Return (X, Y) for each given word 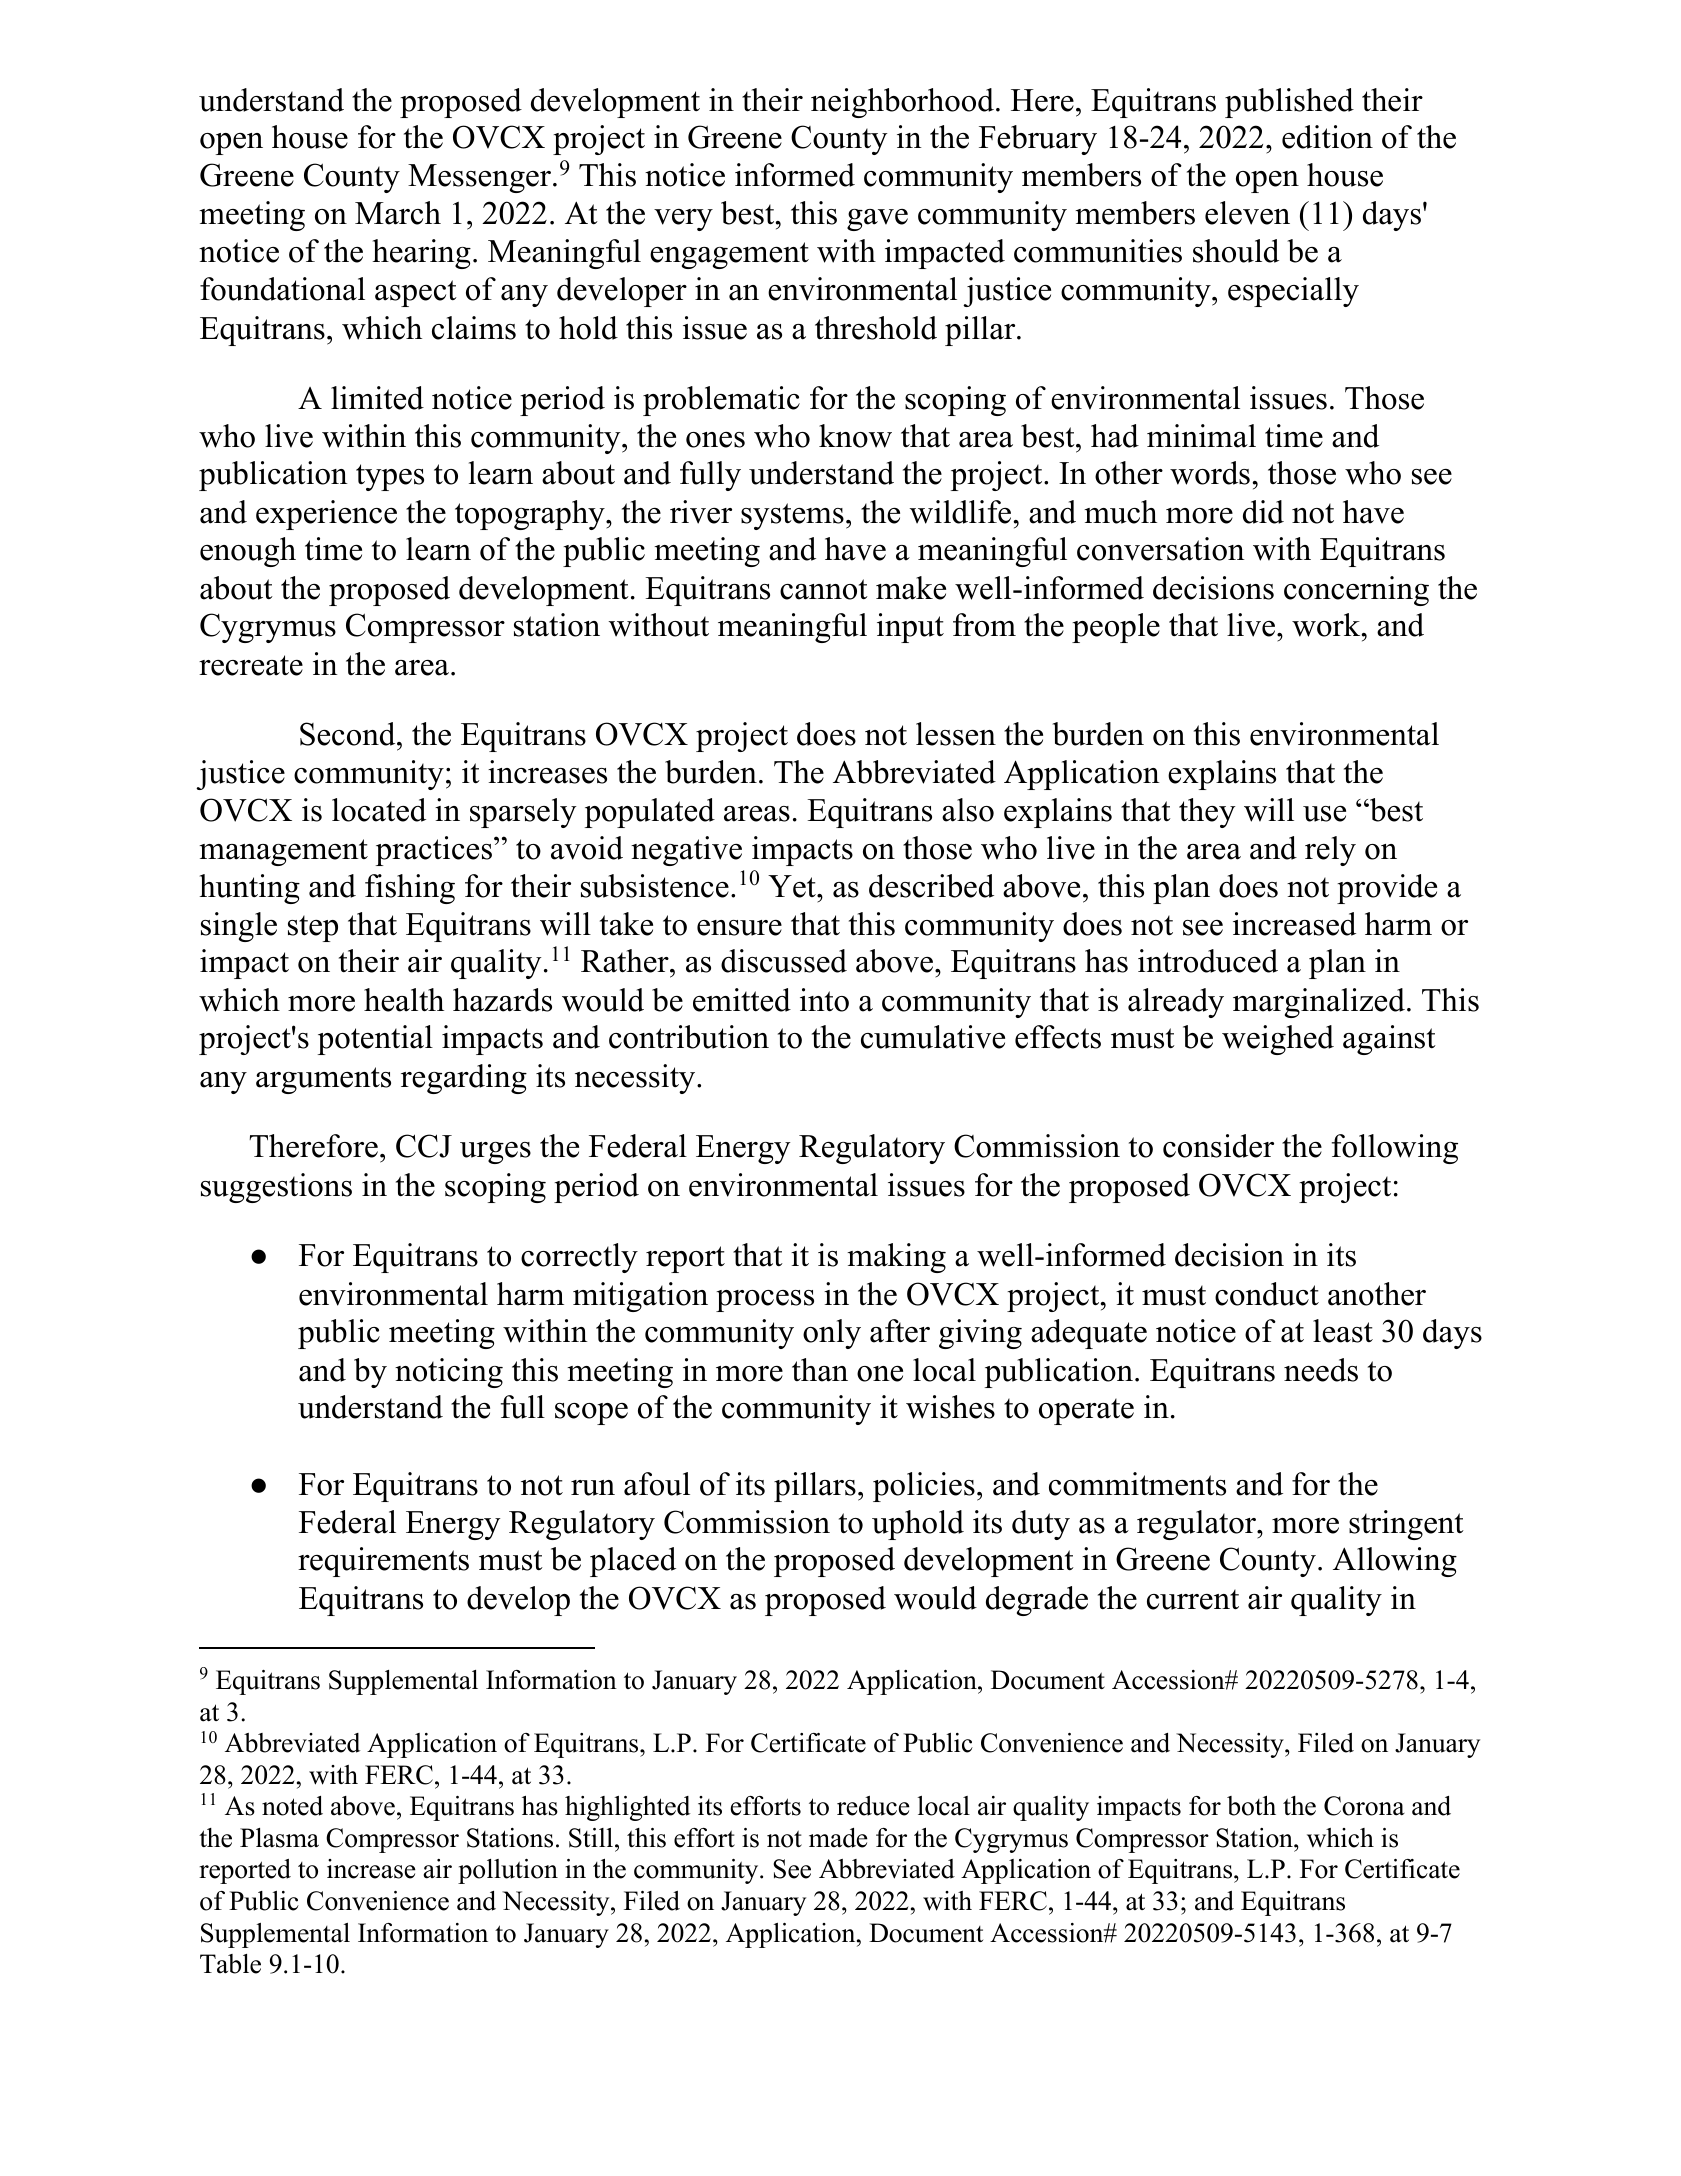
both (1251, 1806)
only (832, 1334)
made (838, 1838)
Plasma (279, 1838)
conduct (1267, 1294)
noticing (449, 1373)
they (1207, 813)
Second (349, 734)
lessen (956, 734)
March (398, 213)
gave (877, 220)
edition (1327, 137)
